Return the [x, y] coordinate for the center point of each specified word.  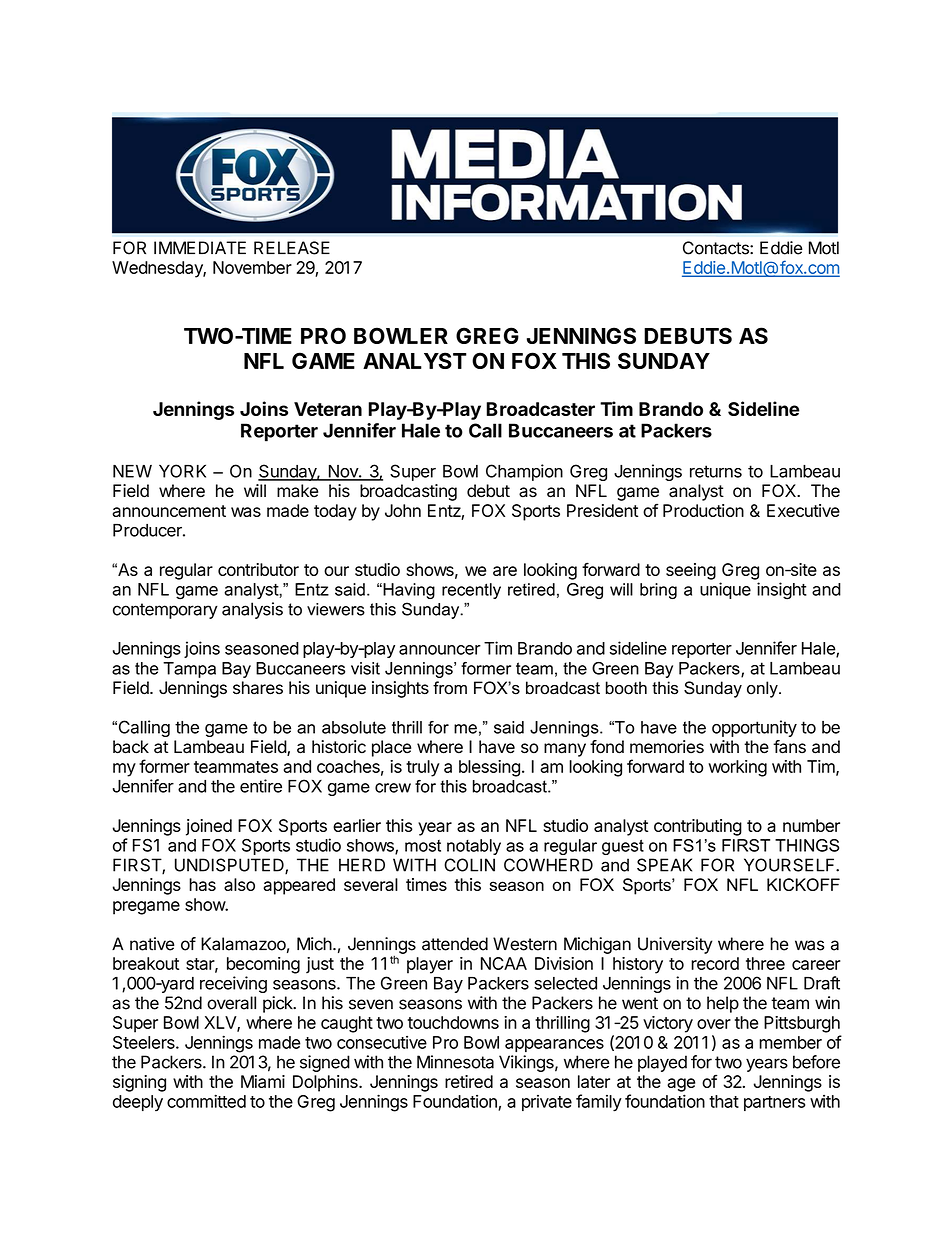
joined [209, 827]
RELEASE [292, 248]
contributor [258, 569]
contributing [698, 827]
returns [716, 471]
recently [471, 591]
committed [206, 1101]
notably [474, 847]
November [252, 267]
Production [703, 510]
